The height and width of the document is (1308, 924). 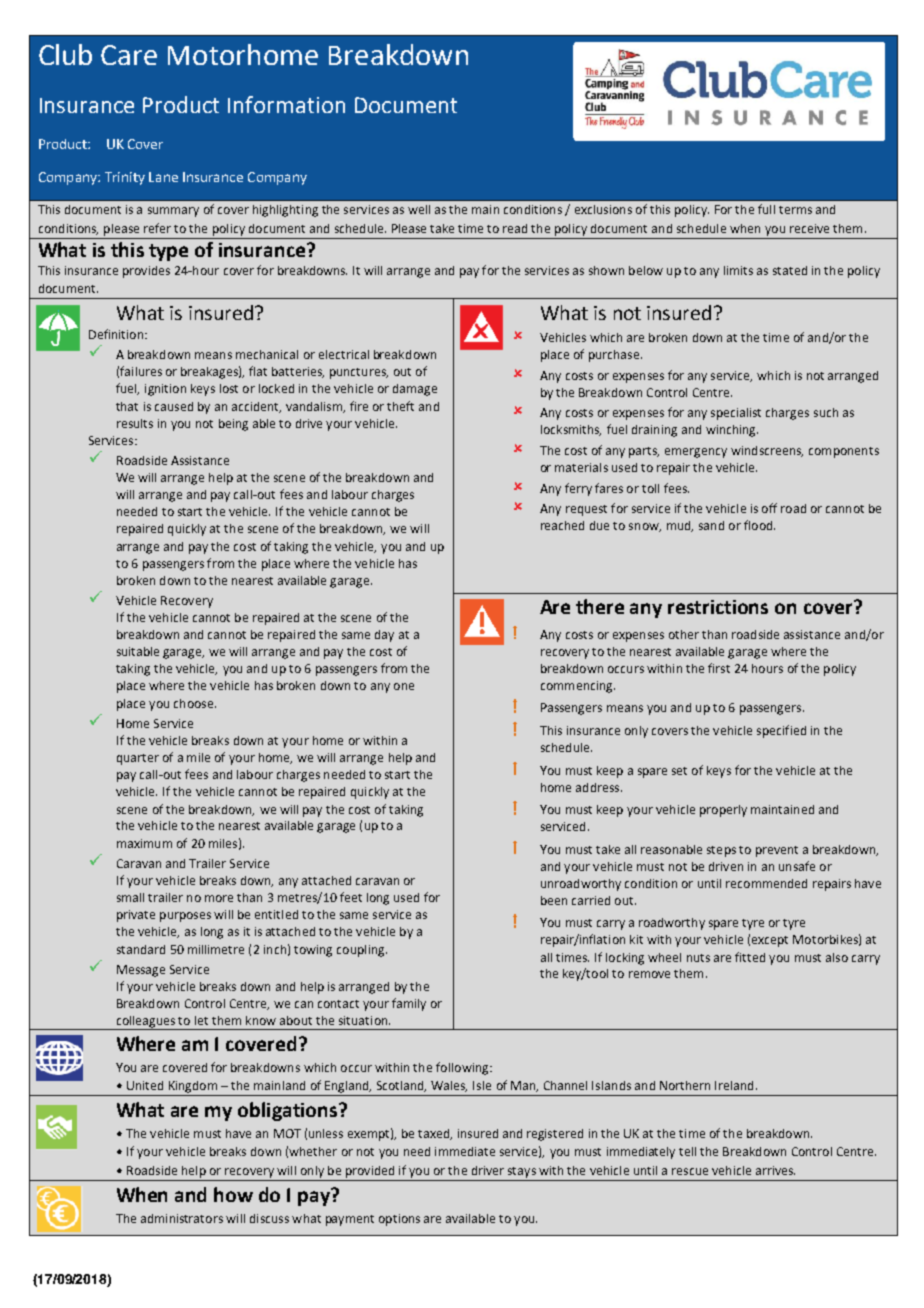 I want to click on first, so click(x=719, y=668).
